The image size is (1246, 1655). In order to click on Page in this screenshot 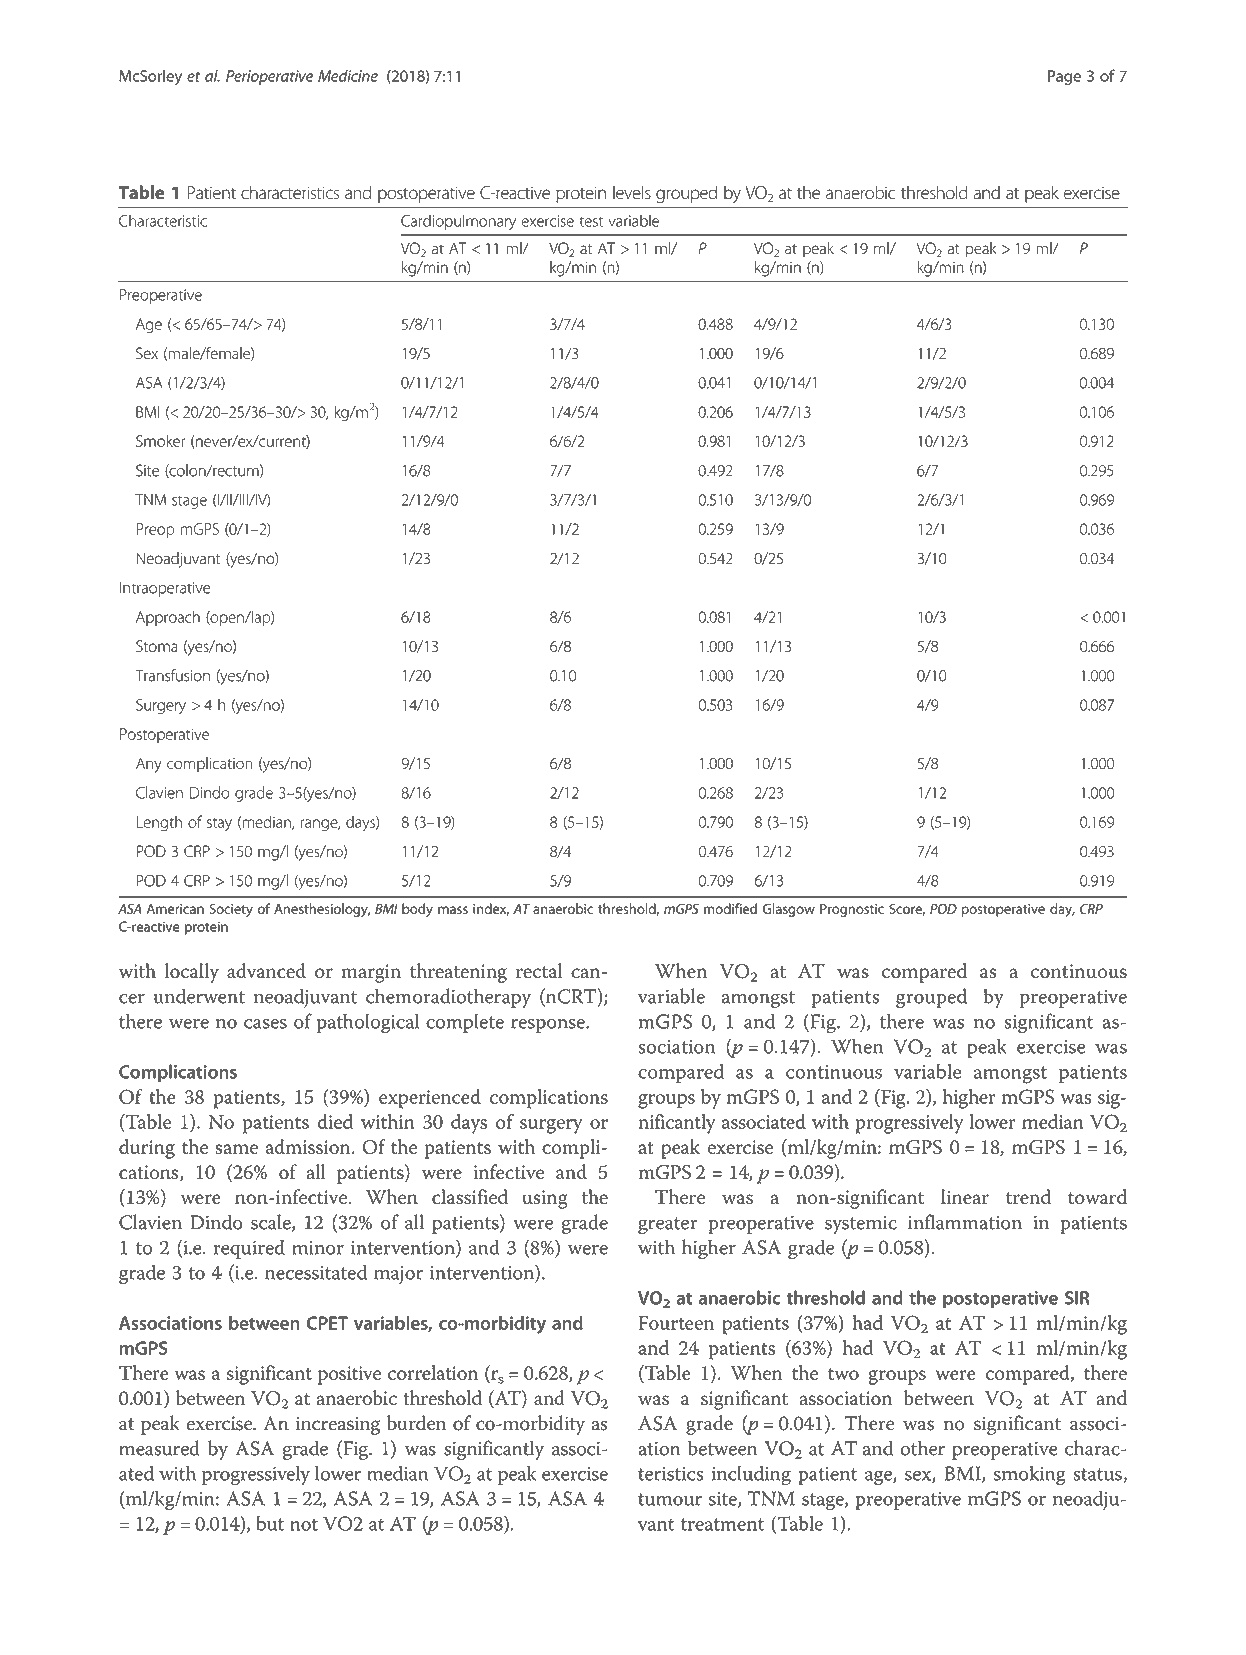, I will do `click(1064, 77)`.
